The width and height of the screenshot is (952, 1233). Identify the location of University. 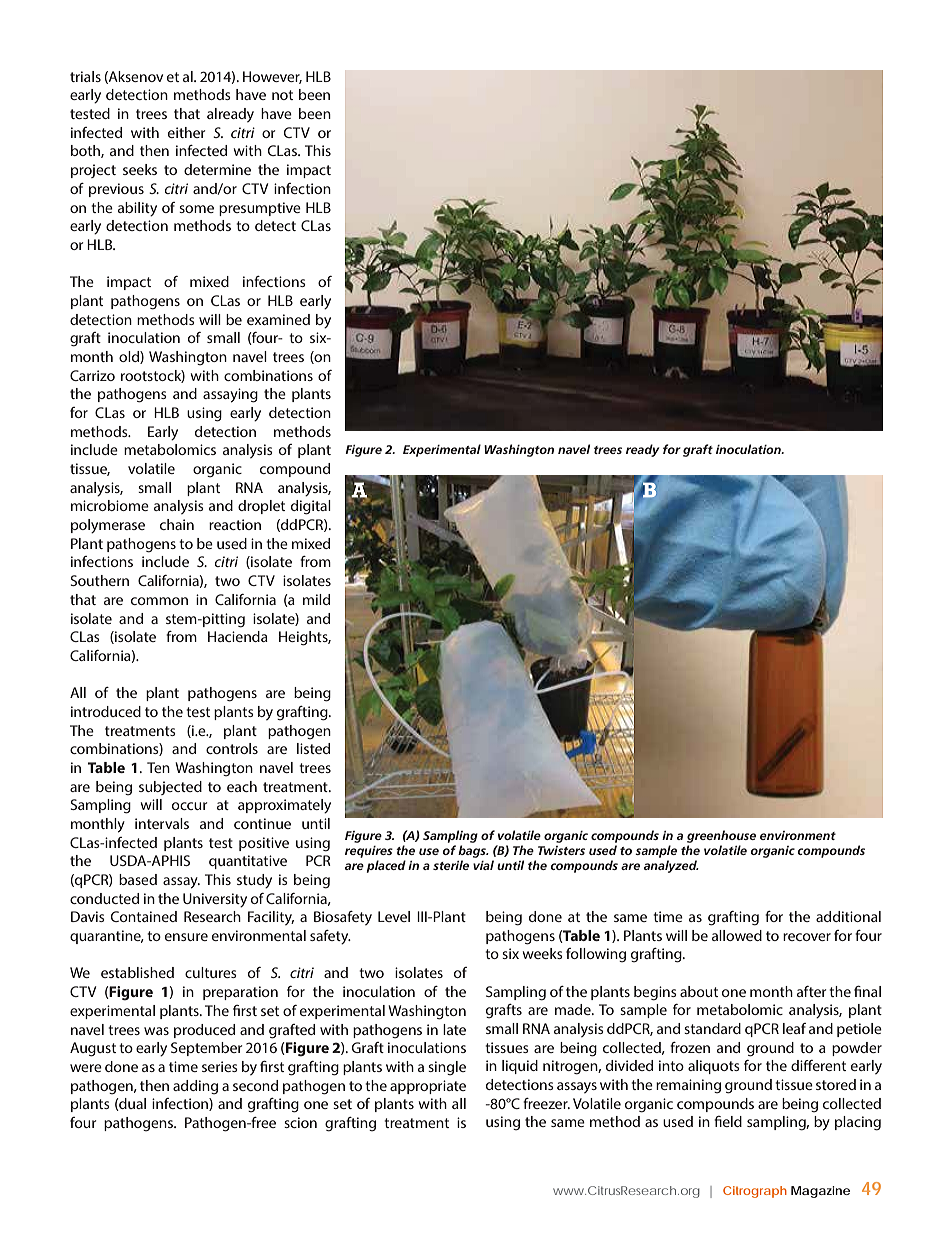
(215, 900).
